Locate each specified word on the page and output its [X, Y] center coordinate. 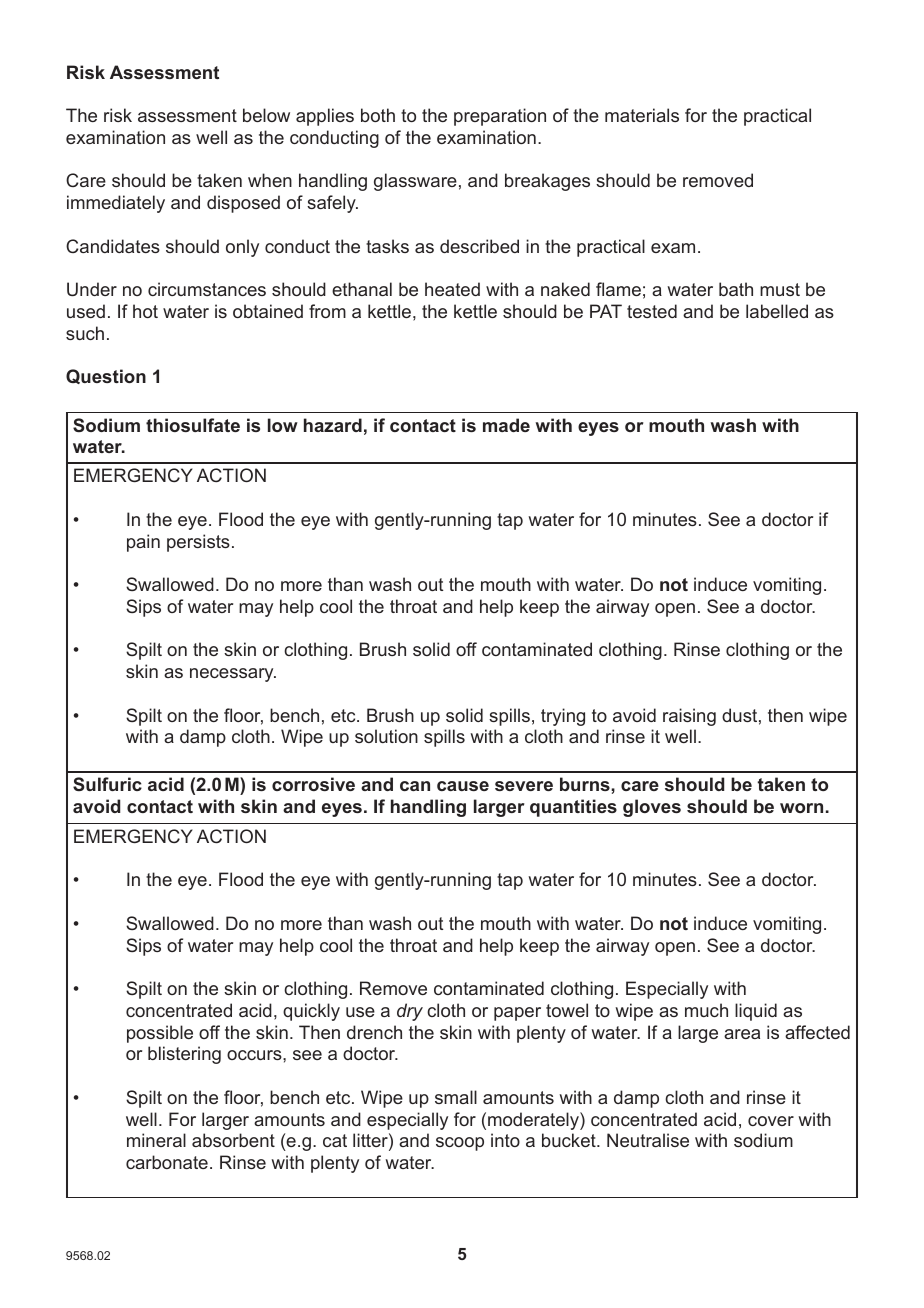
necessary [233, 675]
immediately [116, 204]
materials [642, 115]
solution [386, 736]
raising [689, 717]
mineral [156, 1140]
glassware [415, 182]
